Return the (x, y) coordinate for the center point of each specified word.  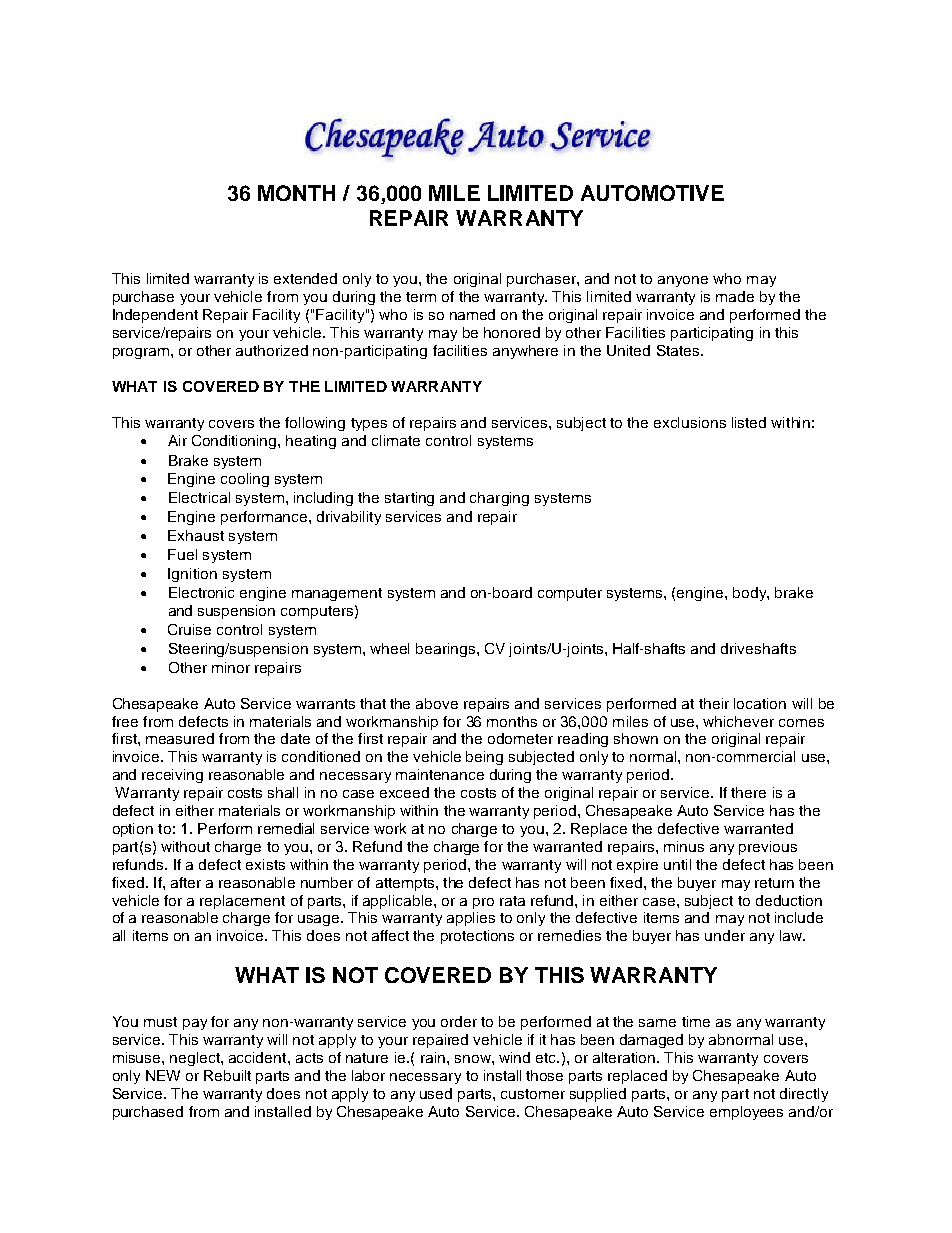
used (436, 1093)
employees (746, 1113)
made (735, 296)
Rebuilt (227, 1075)
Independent (155, 316)
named (472, 314)
